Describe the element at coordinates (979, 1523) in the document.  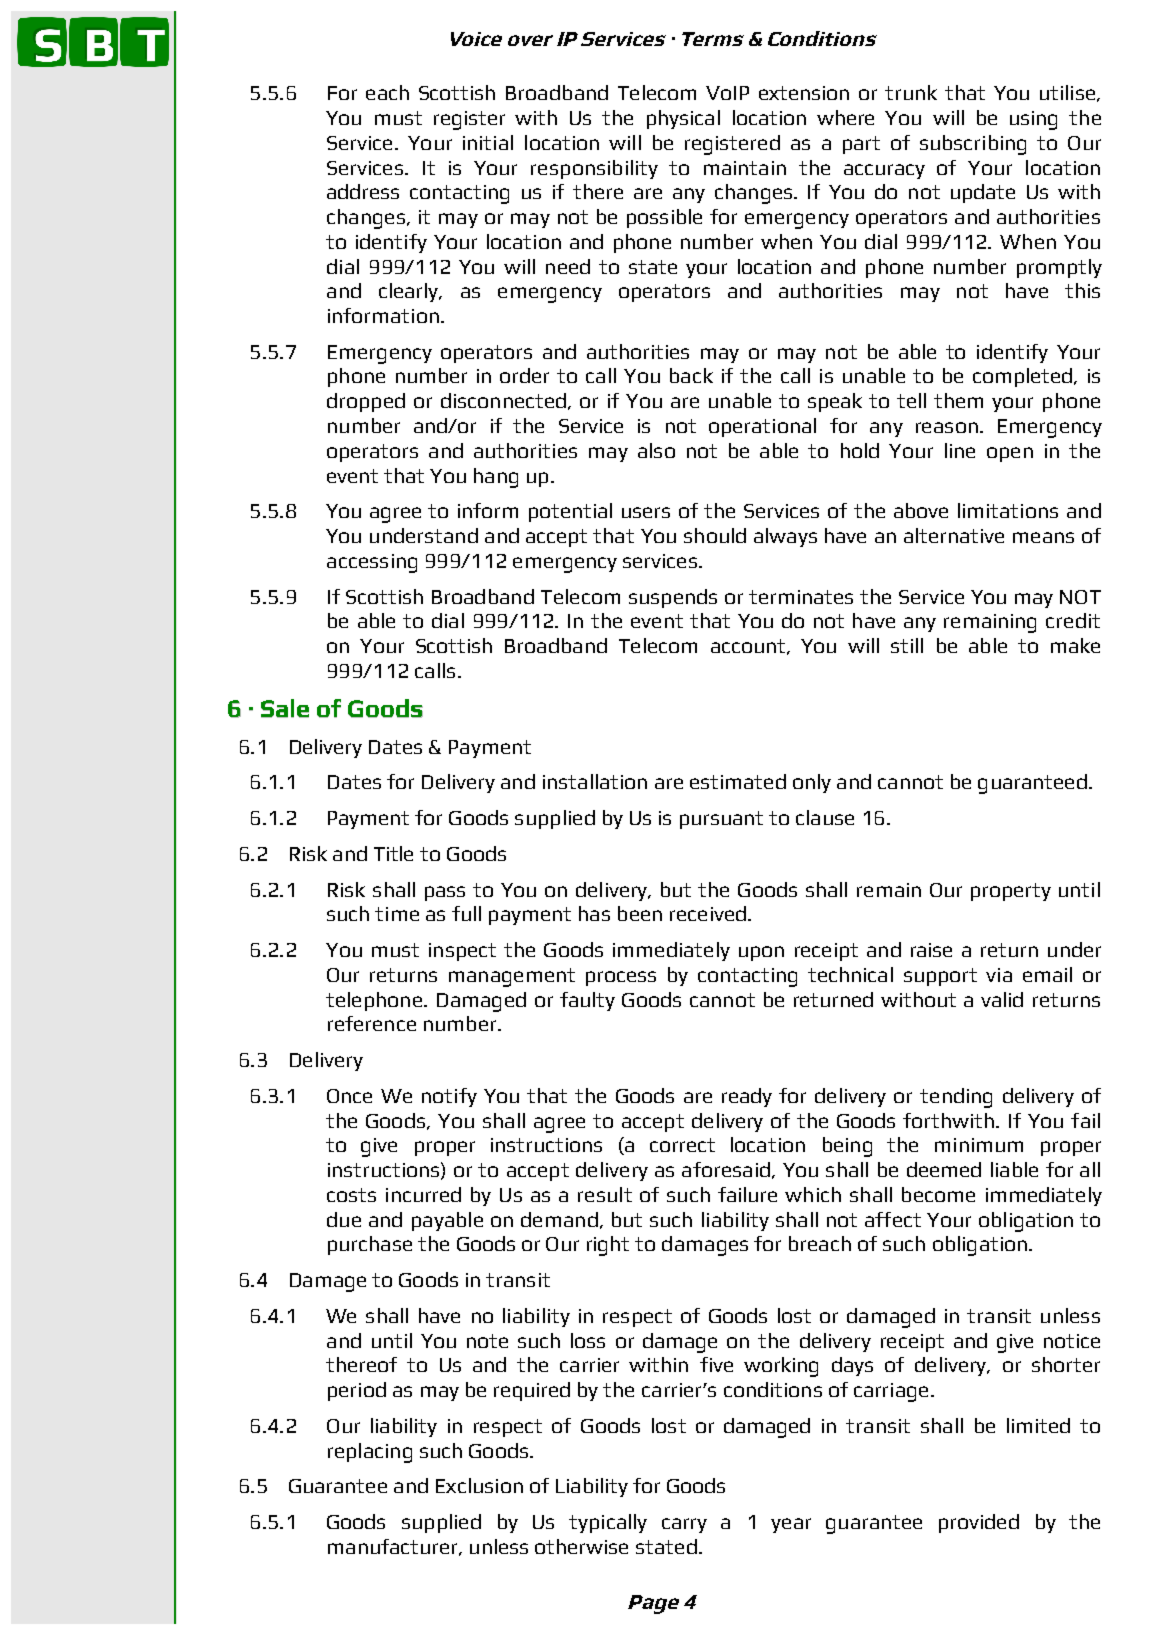
I see `provided` at that location.
